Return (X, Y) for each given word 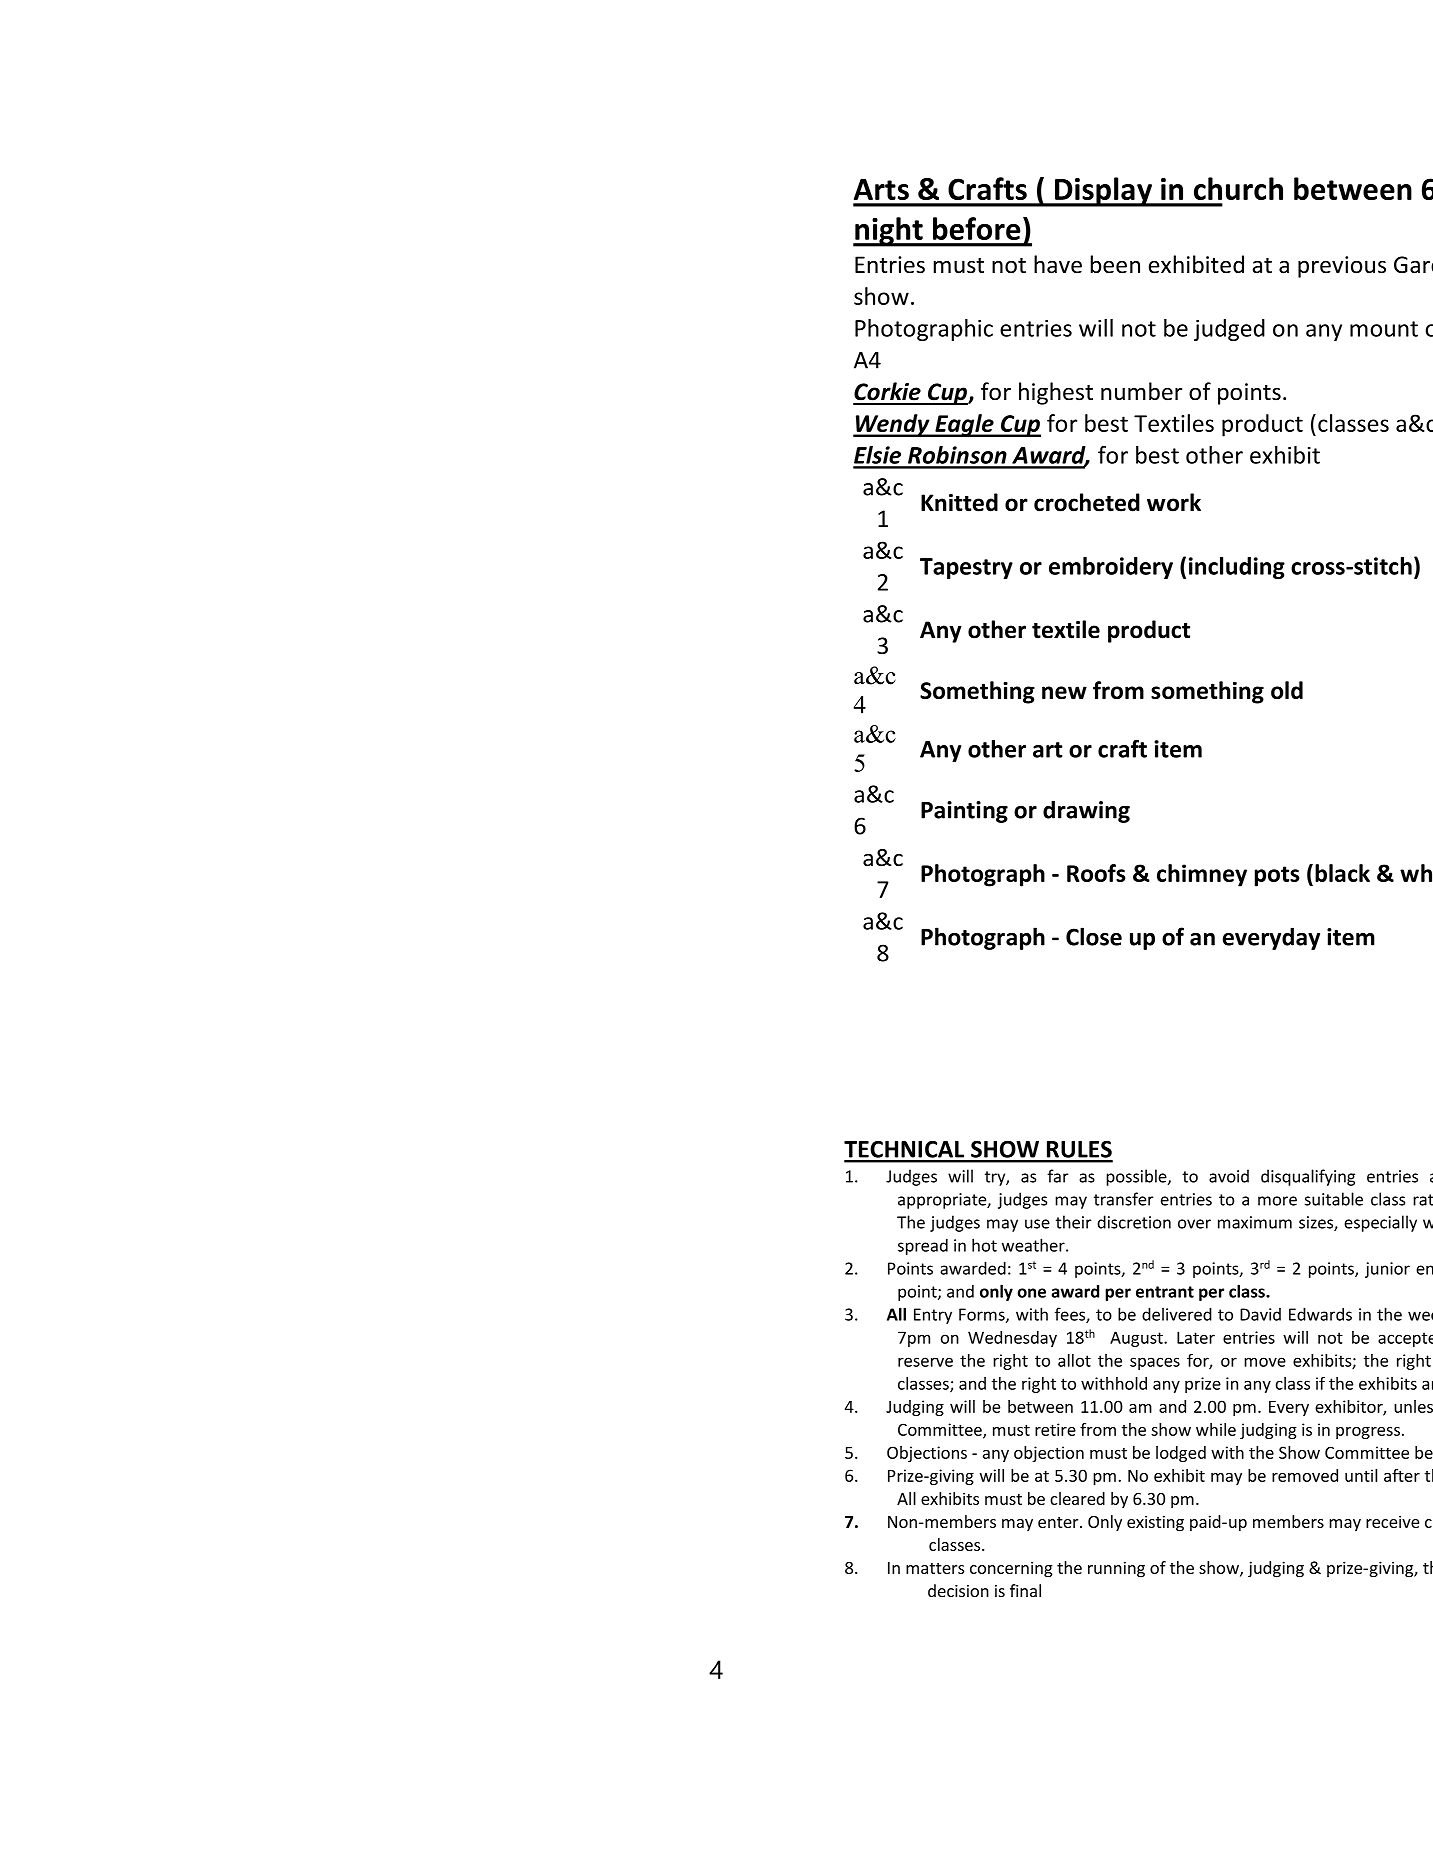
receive (1392, 1521)
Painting (964, 812)
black (1342, 873)
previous (1342, 267)
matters (935, 1568)
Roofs (1096, 873)
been (1115, 264)
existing (1155, 1523)
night (889, 232)
